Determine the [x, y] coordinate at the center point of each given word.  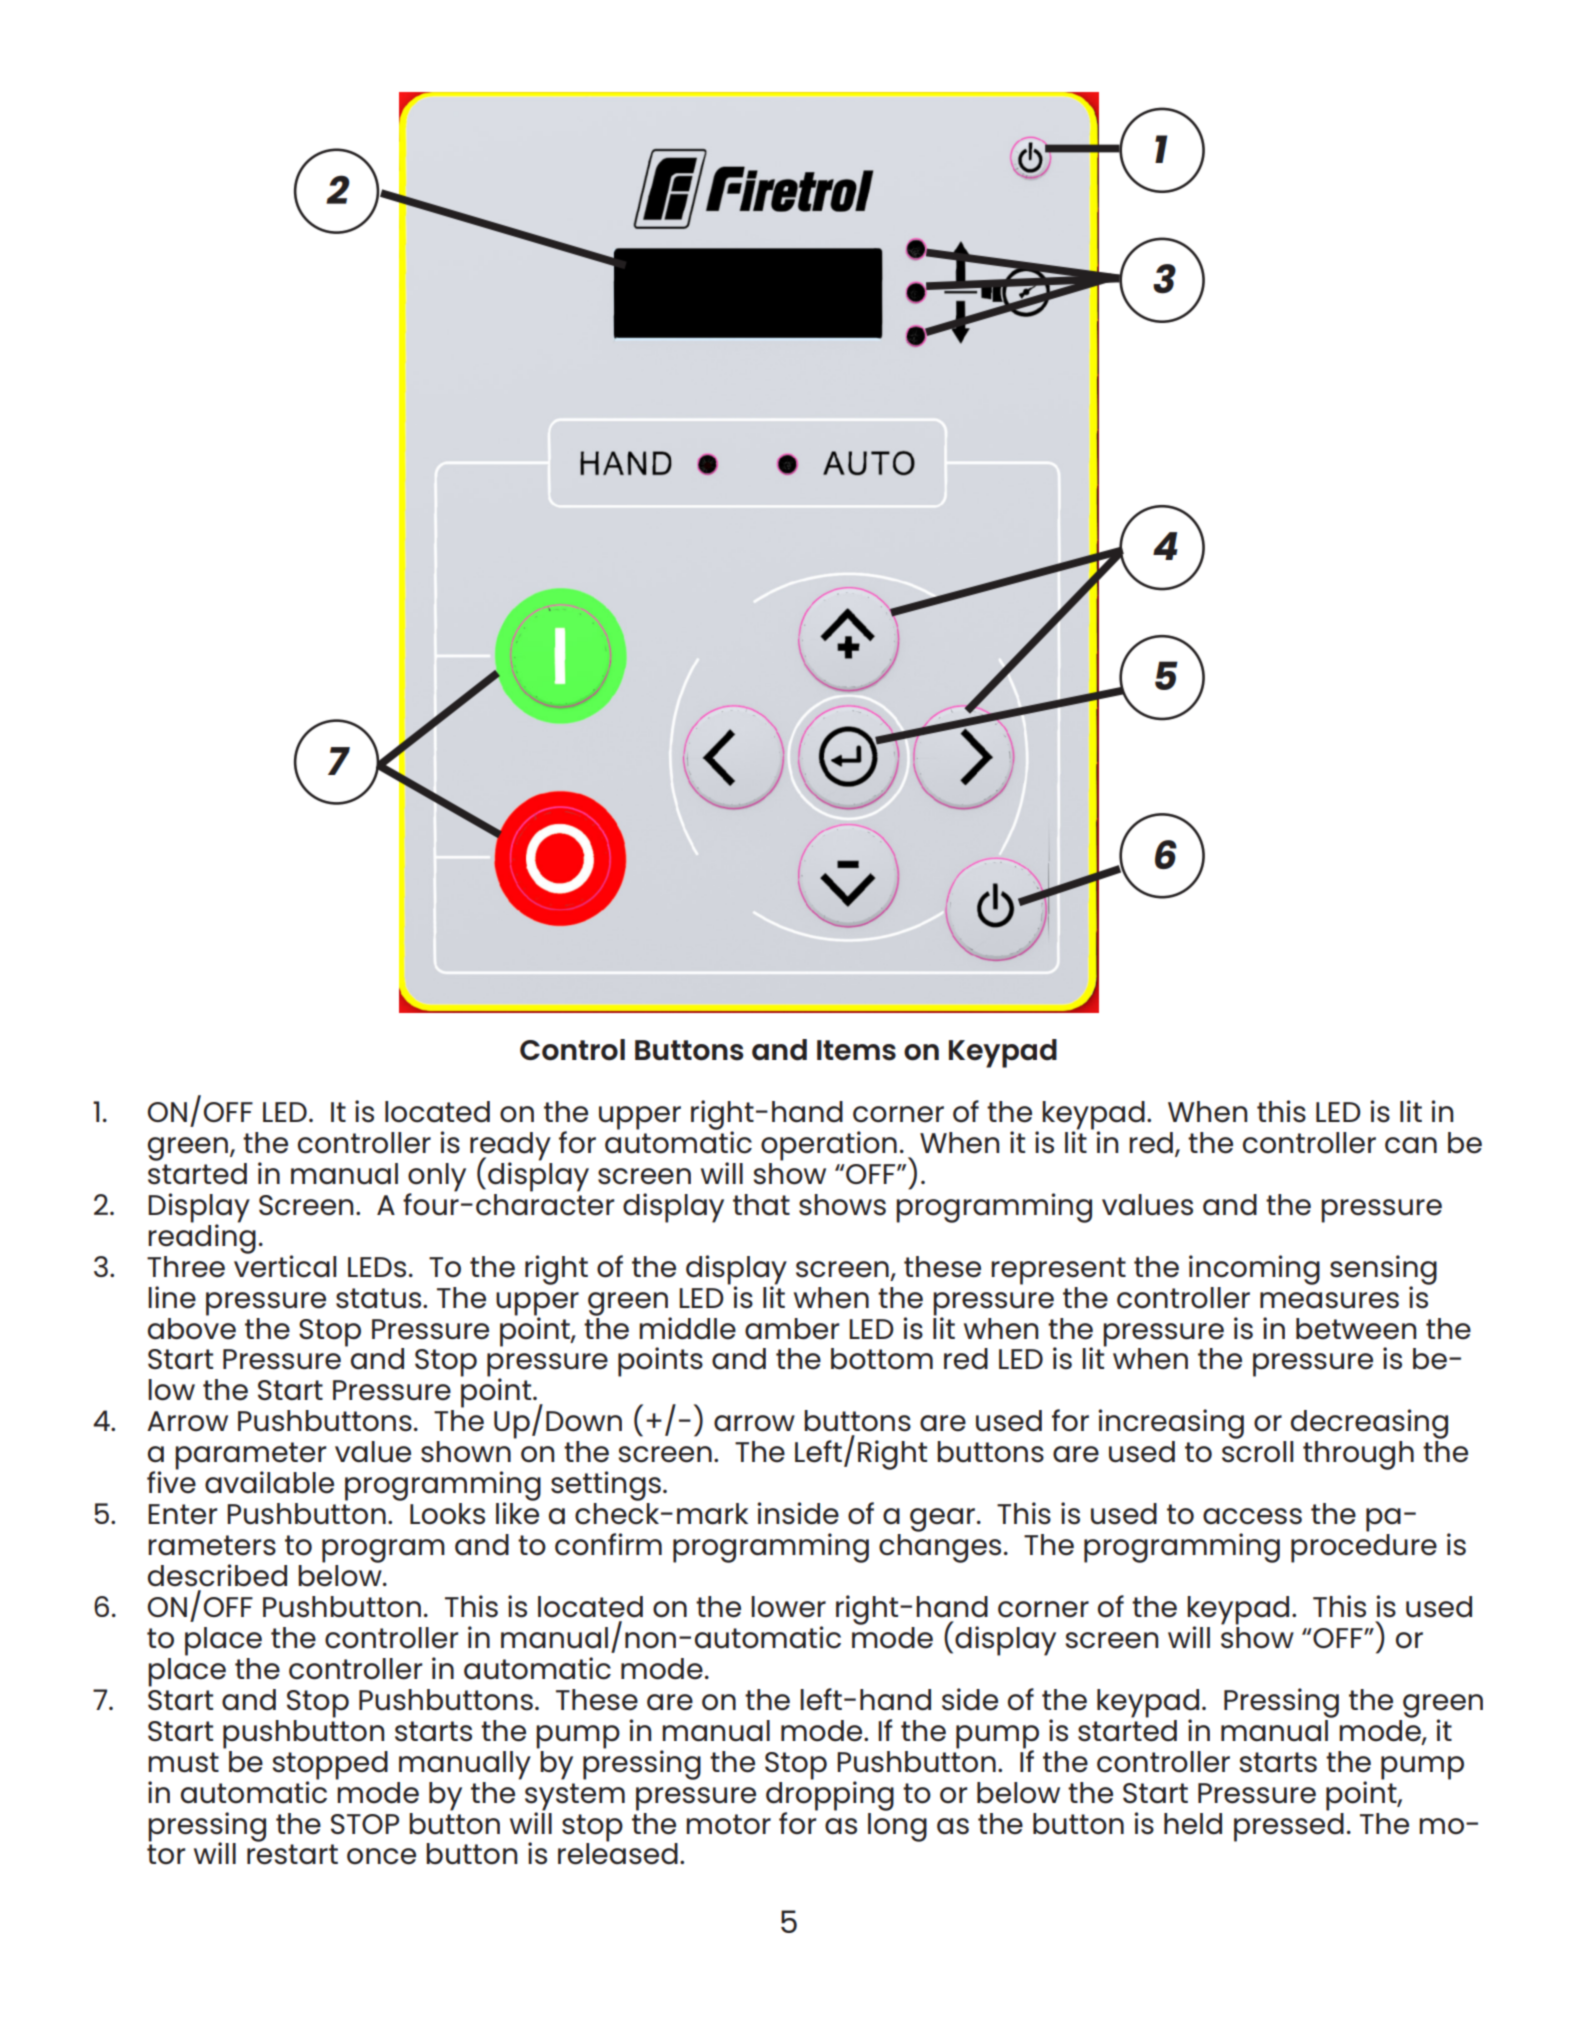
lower [788, 1607]
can [1411, 1145]
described [217, 1575]
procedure [1364, 1548]
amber [792, 1329]
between [1356, 1329]
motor [728, 1824]
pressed [1289, 1826]
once [381, 1856]
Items [856, 1050]
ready [510, 1147]
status [380, 1298]
